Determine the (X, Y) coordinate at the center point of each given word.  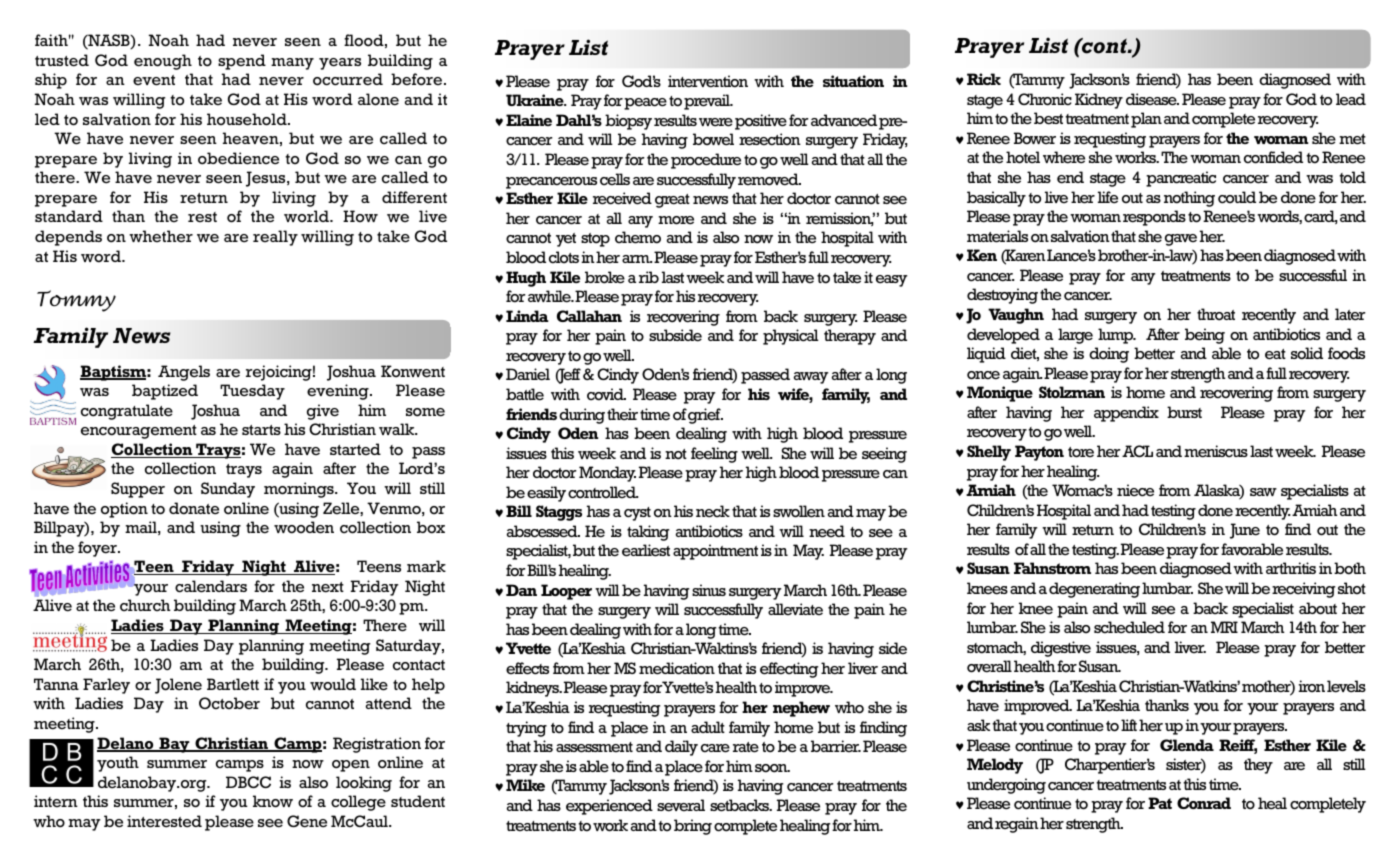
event (154, 80)
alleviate (795, 609)
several (681, 805)
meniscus (1216, 451)
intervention (708, 81)
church (145, 605)
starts (261, 430)
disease (1152, 99)
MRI (1224, 627)
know (273, 801)
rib (649, 277)
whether (161, 236)
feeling (714, 455)
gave (1181, 240)
